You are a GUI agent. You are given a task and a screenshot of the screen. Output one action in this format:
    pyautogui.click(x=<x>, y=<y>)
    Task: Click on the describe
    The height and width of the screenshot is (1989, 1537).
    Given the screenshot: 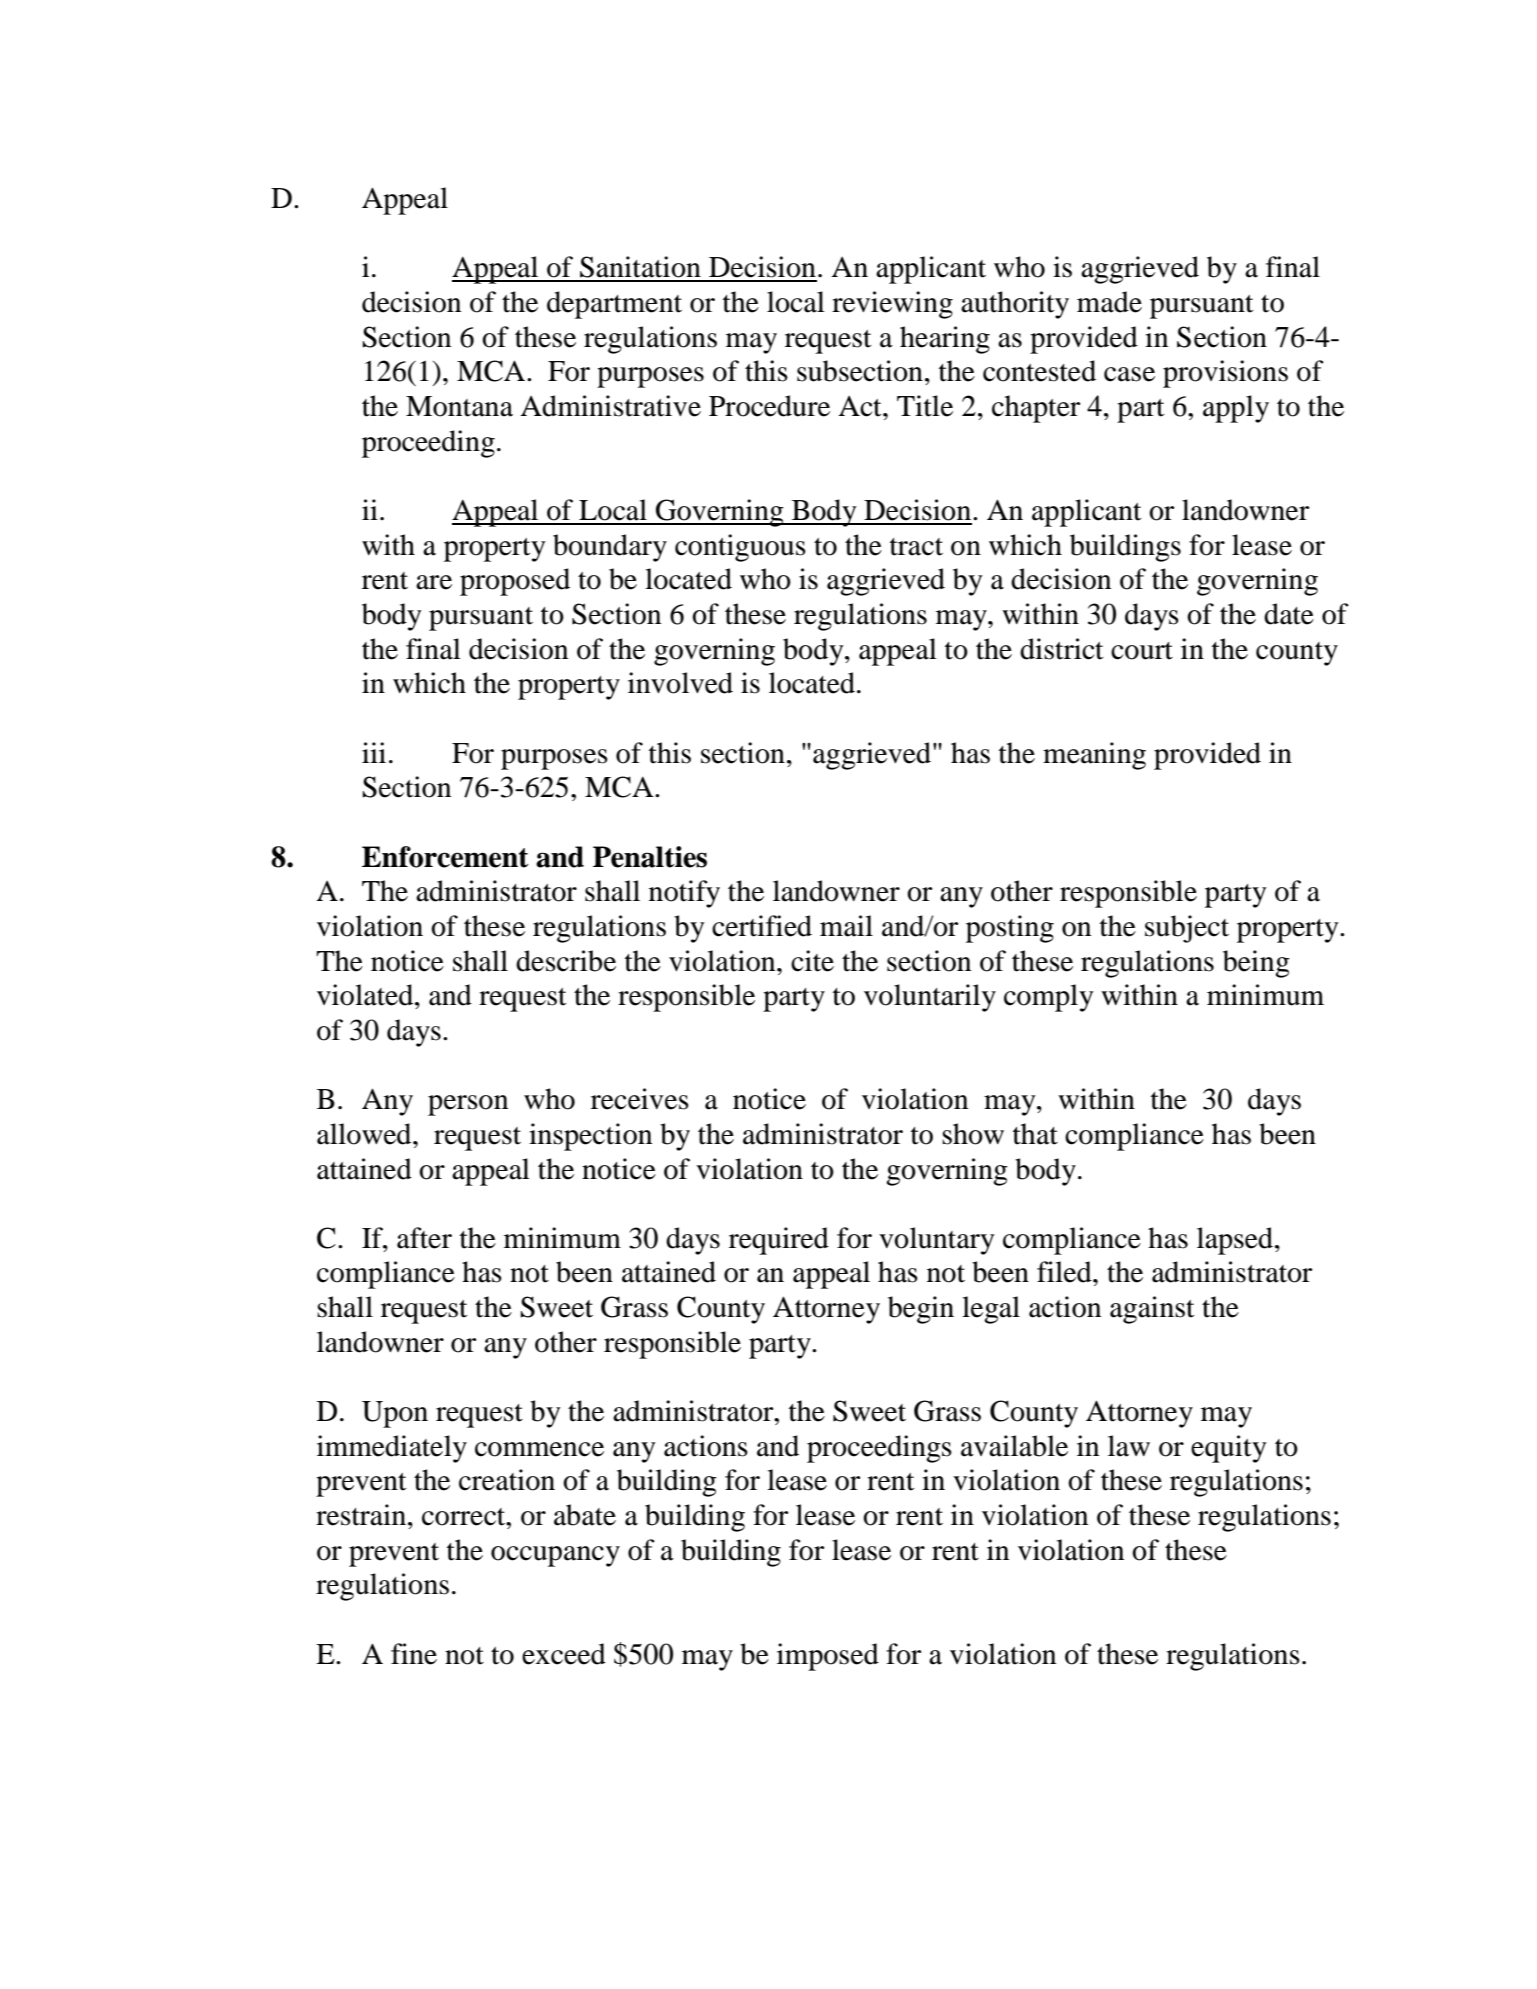 What is the action you would take?
    pyautogui.click(x=566, y=961)
